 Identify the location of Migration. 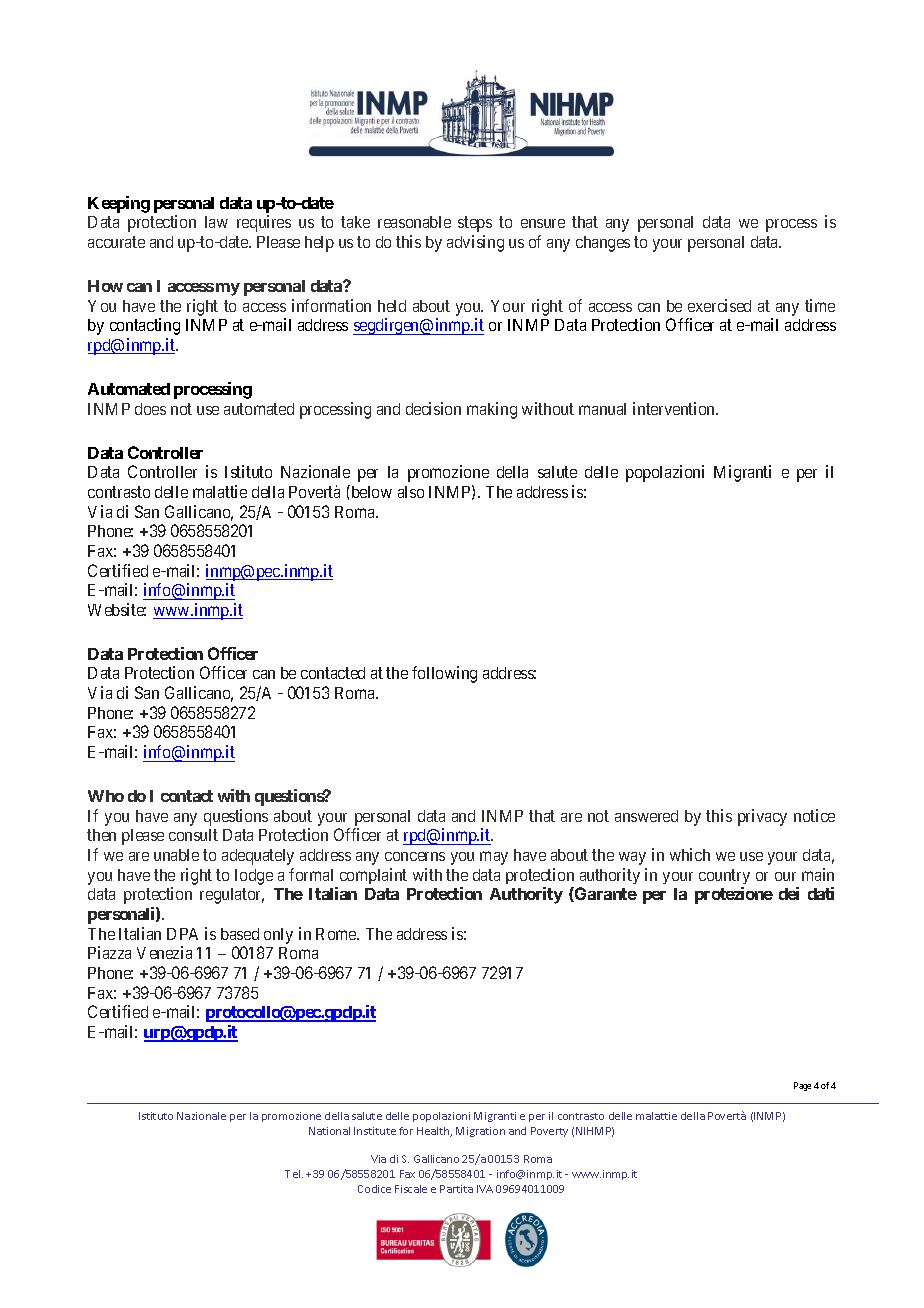
(480, 1132).
